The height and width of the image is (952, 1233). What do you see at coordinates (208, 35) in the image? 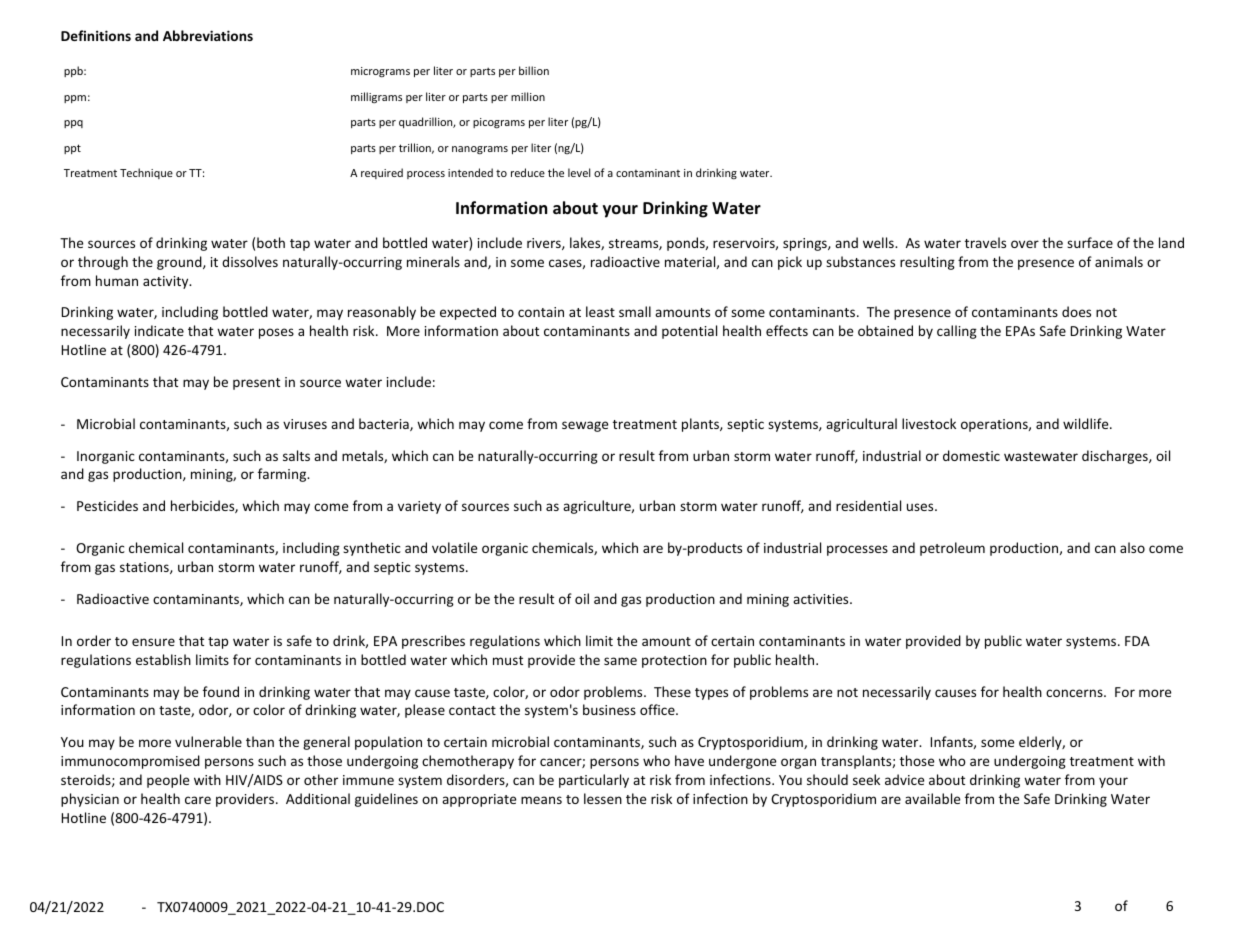
I see `Abbreviations` at bounding box center [208, 35].
